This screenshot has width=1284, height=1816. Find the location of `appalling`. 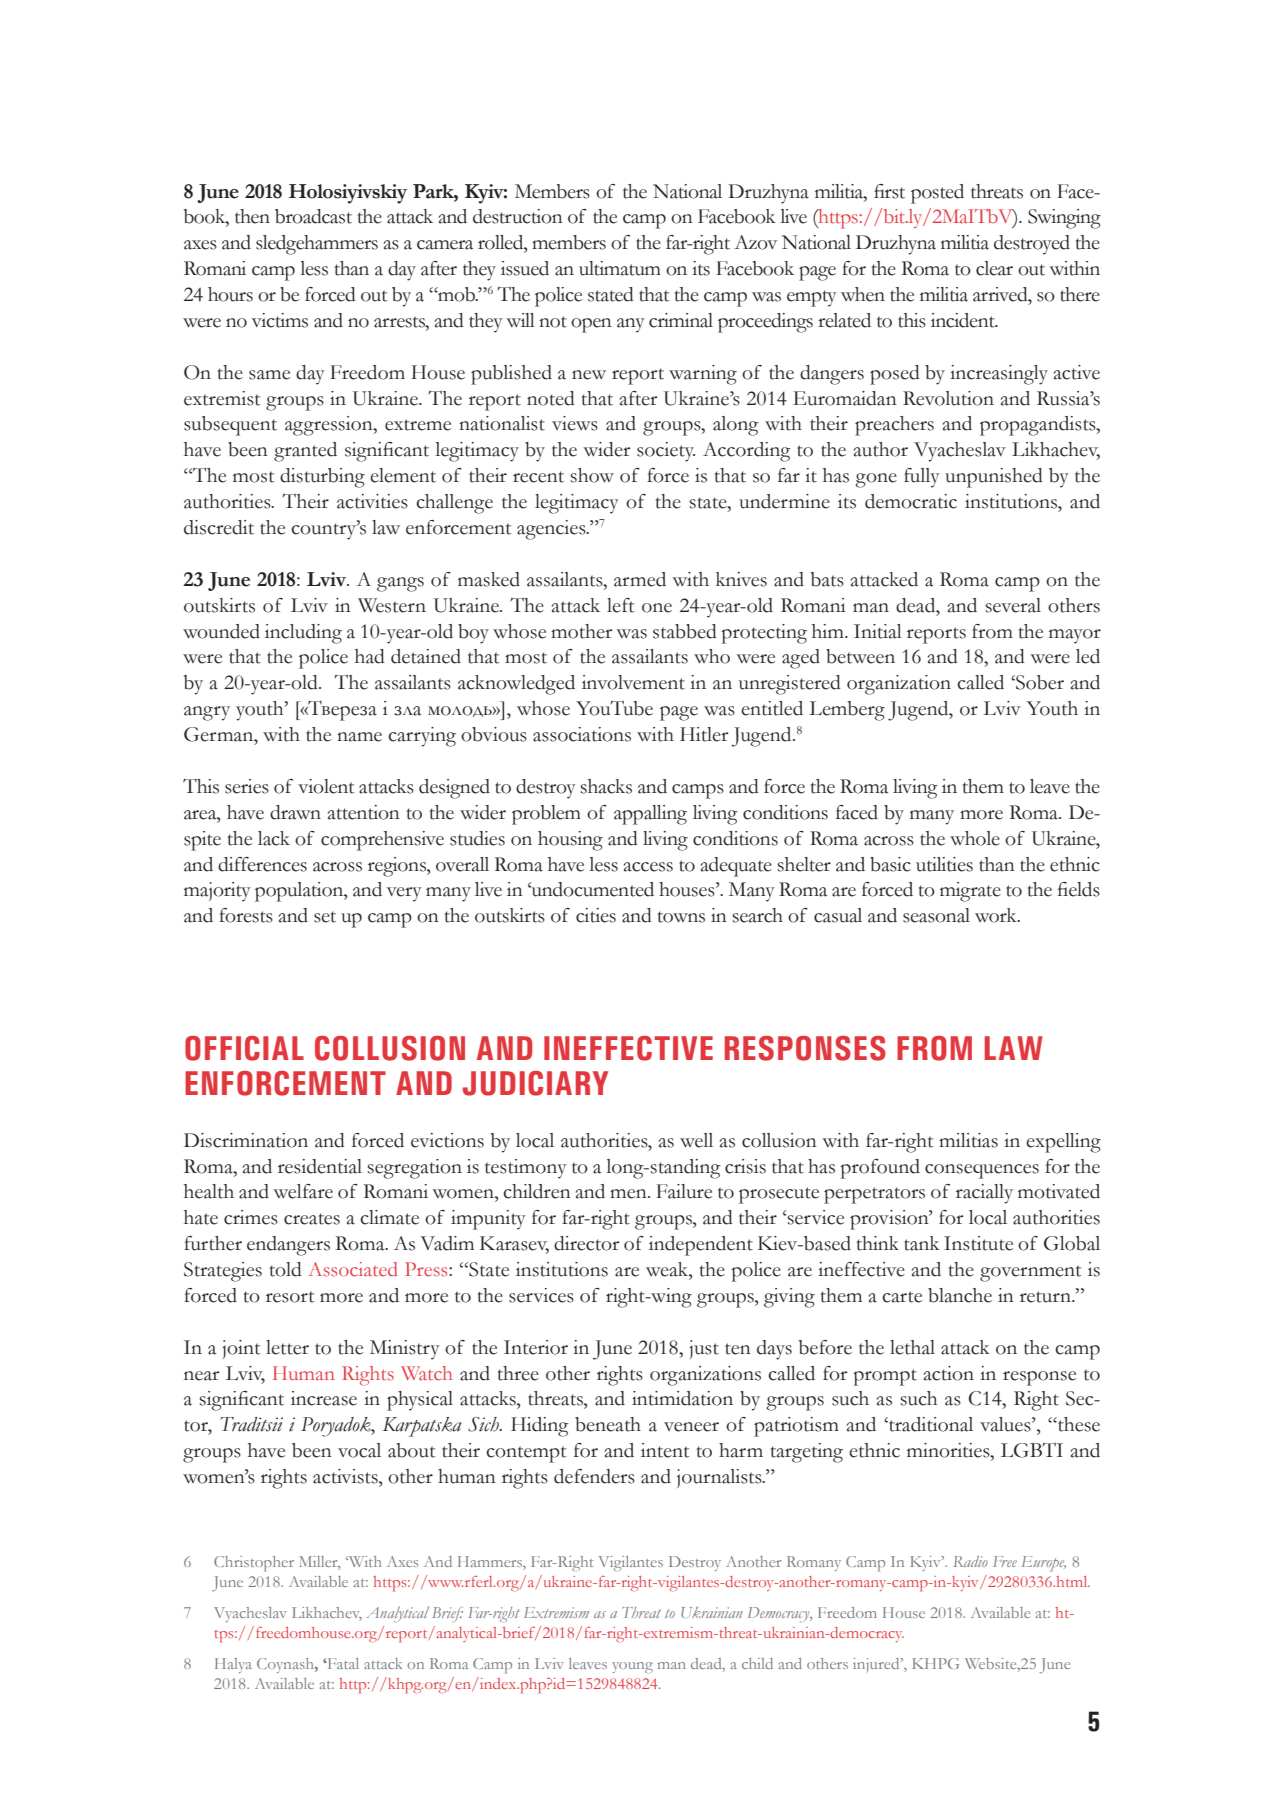

appalling is located at coordinates (650, 815).
